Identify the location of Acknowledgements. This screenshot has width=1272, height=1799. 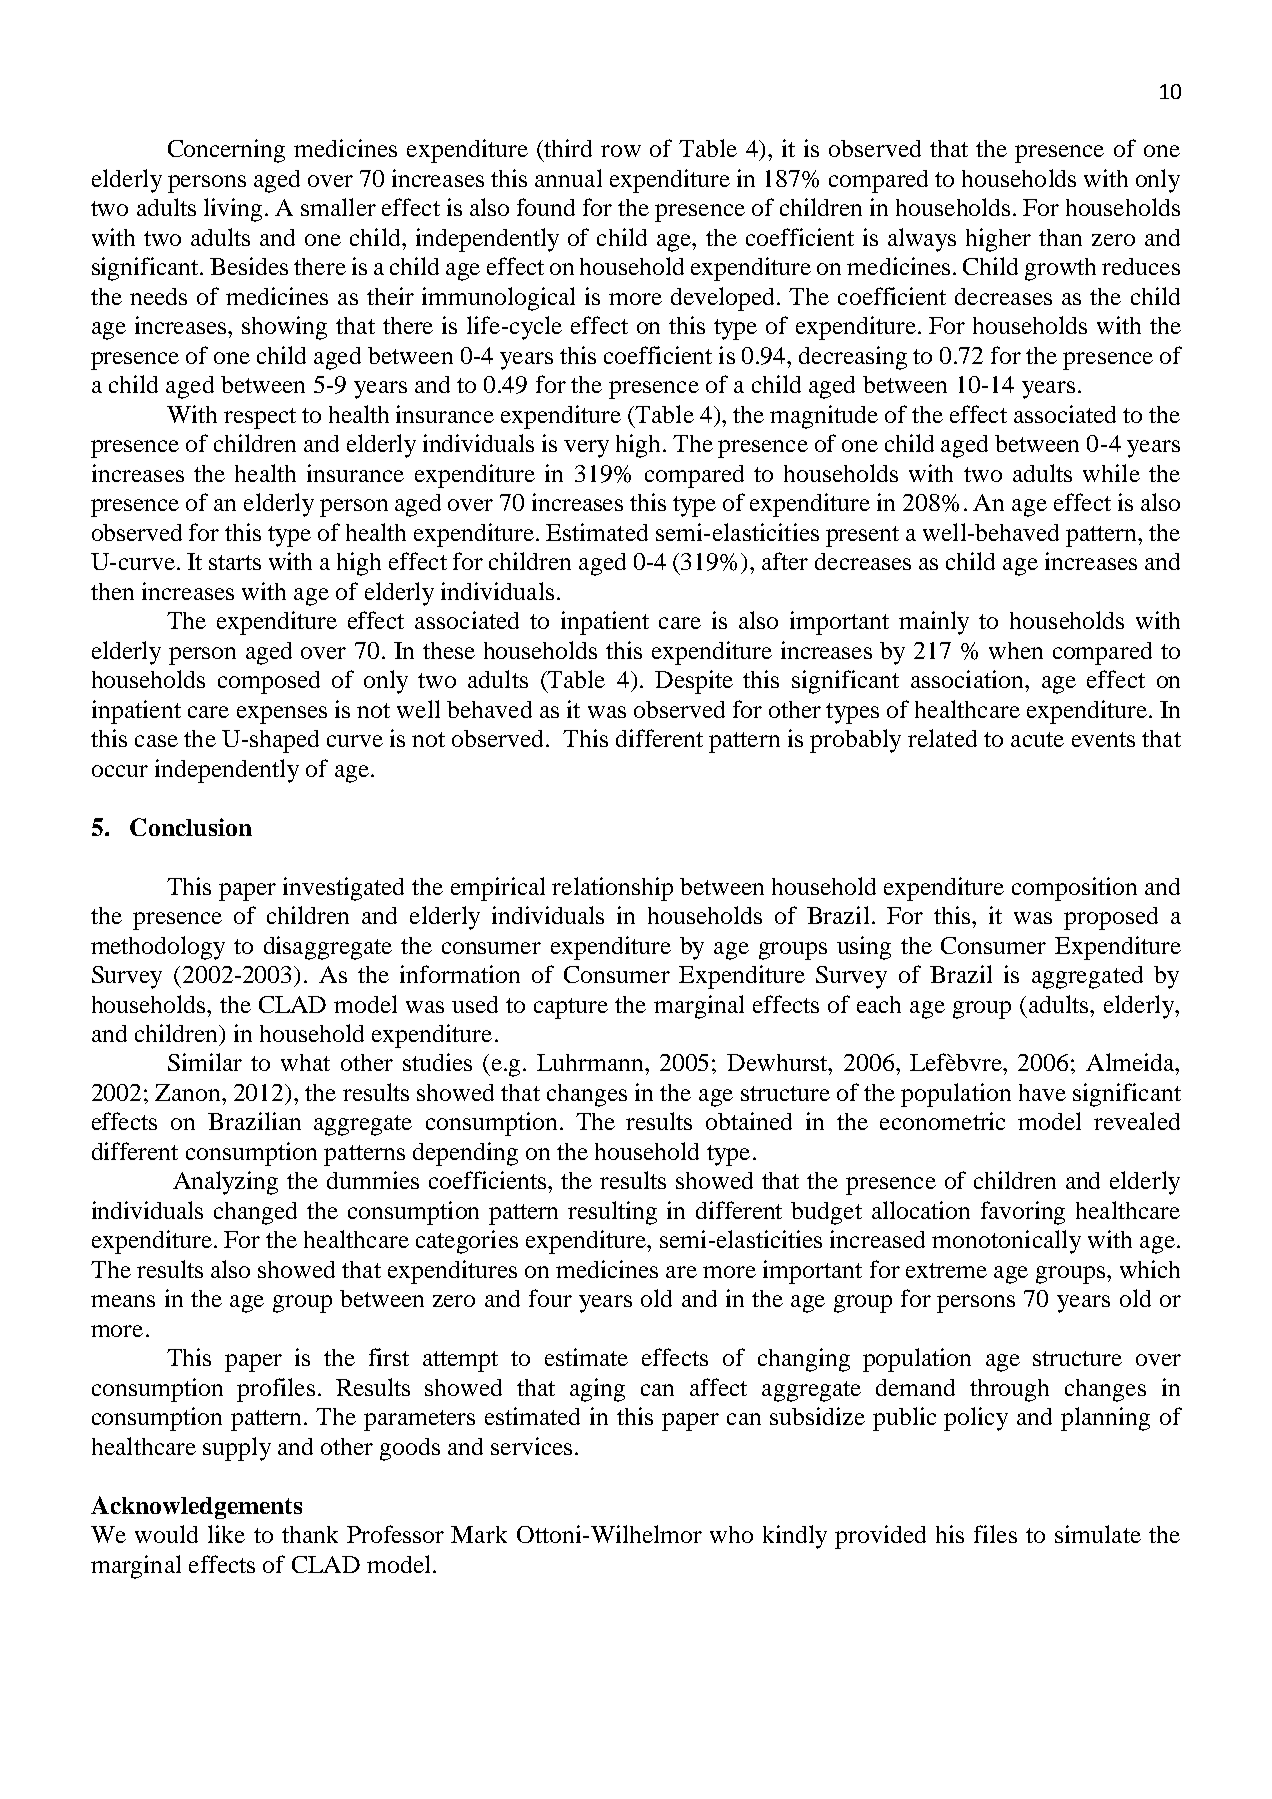
(196, 1507).
